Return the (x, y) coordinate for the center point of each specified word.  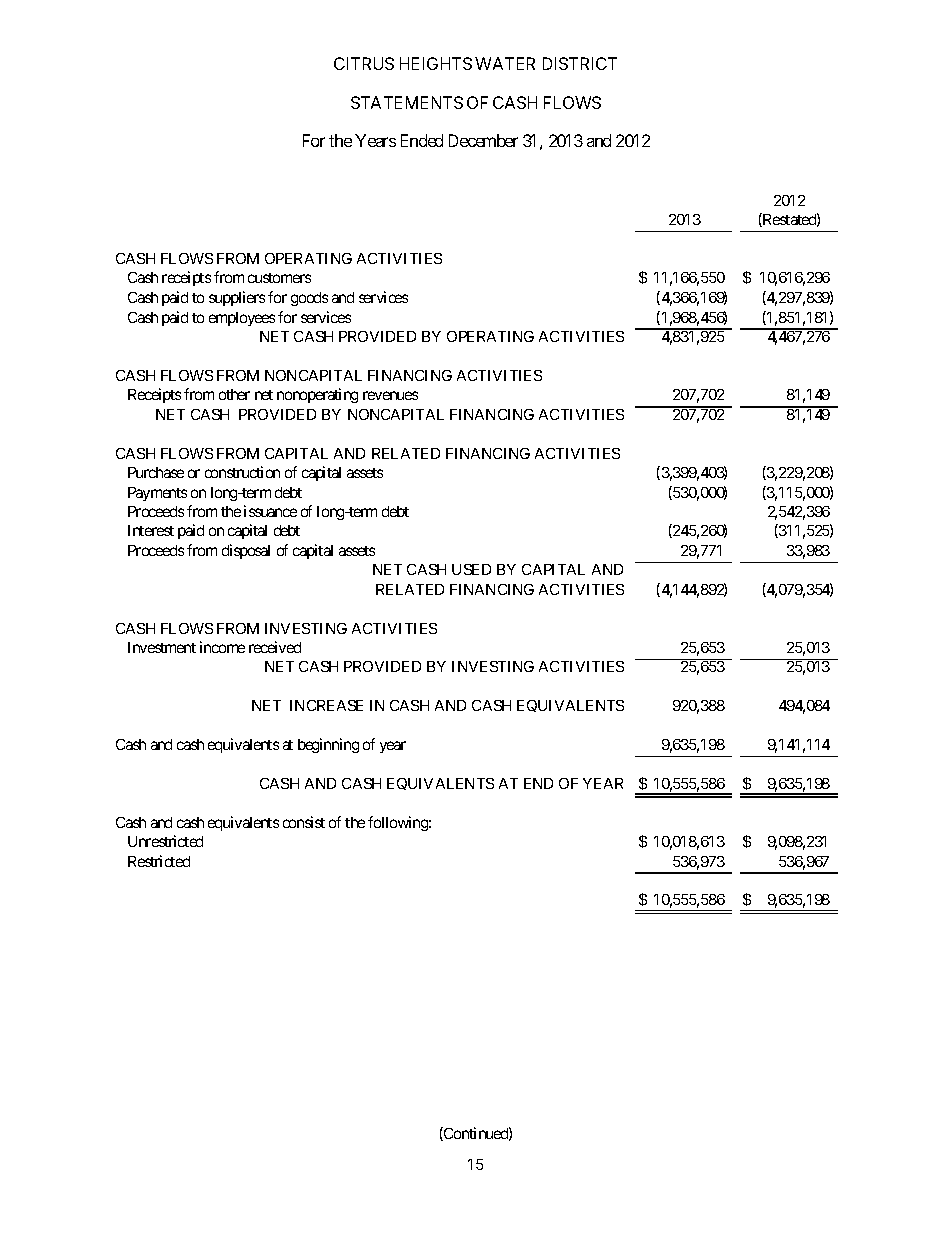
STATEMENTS (407, 102)
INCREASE (326, 705)
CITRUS (364, 63)
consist (304, 822)
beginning (328, 745)
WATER (505, 63)
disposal (246, 551)
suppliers (237, 298)
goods (309, 299)
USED (471, 569)
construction (242, 472)
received (275, 647)
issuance (270, 511)
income (222, 647)
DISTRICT (580, 63)
